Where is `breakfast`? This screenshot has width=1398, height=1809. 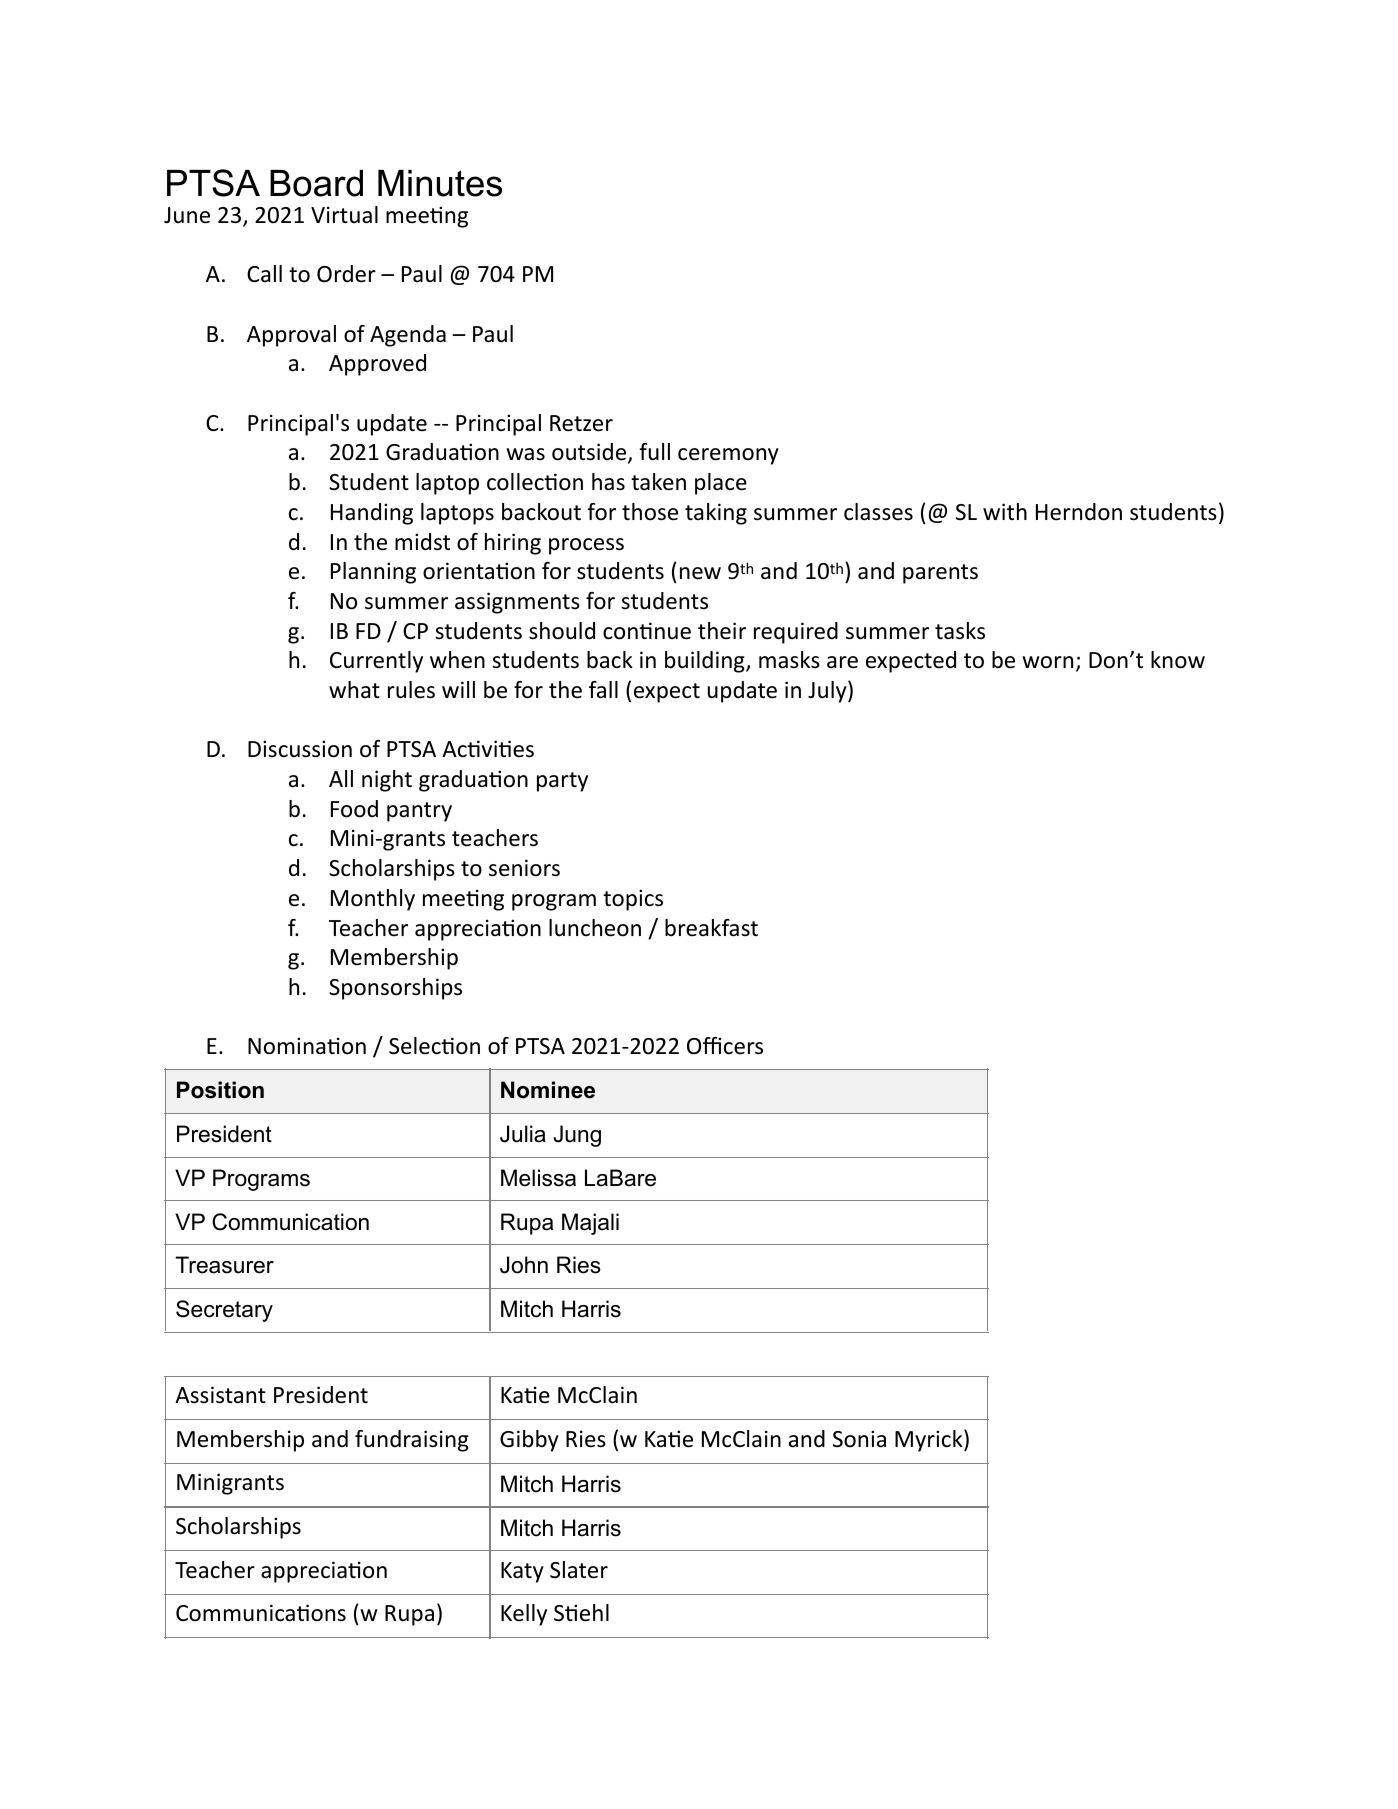 breakfast is located at coordinates (711, 928).
